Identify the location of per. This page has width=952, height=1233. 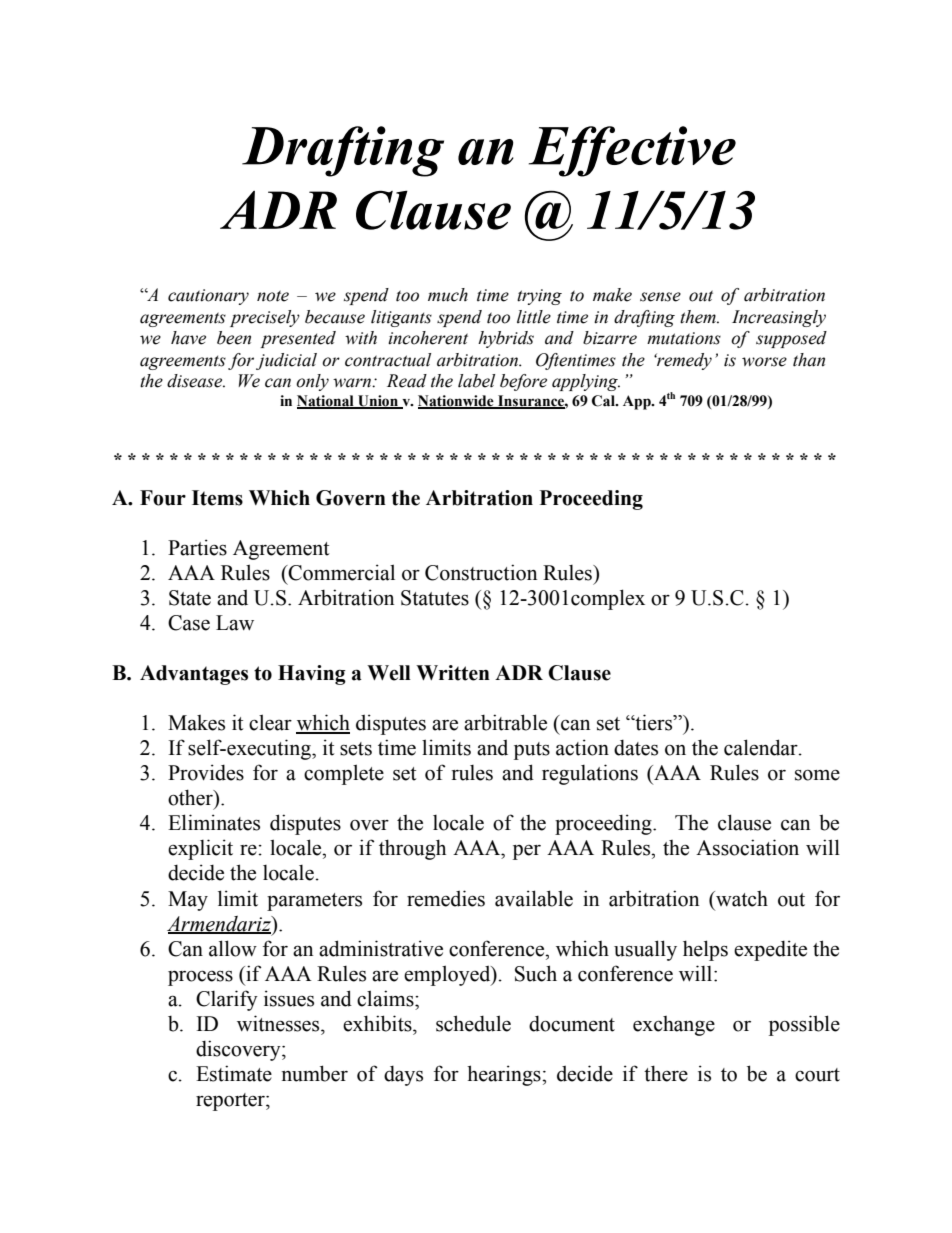
(527, 852).
